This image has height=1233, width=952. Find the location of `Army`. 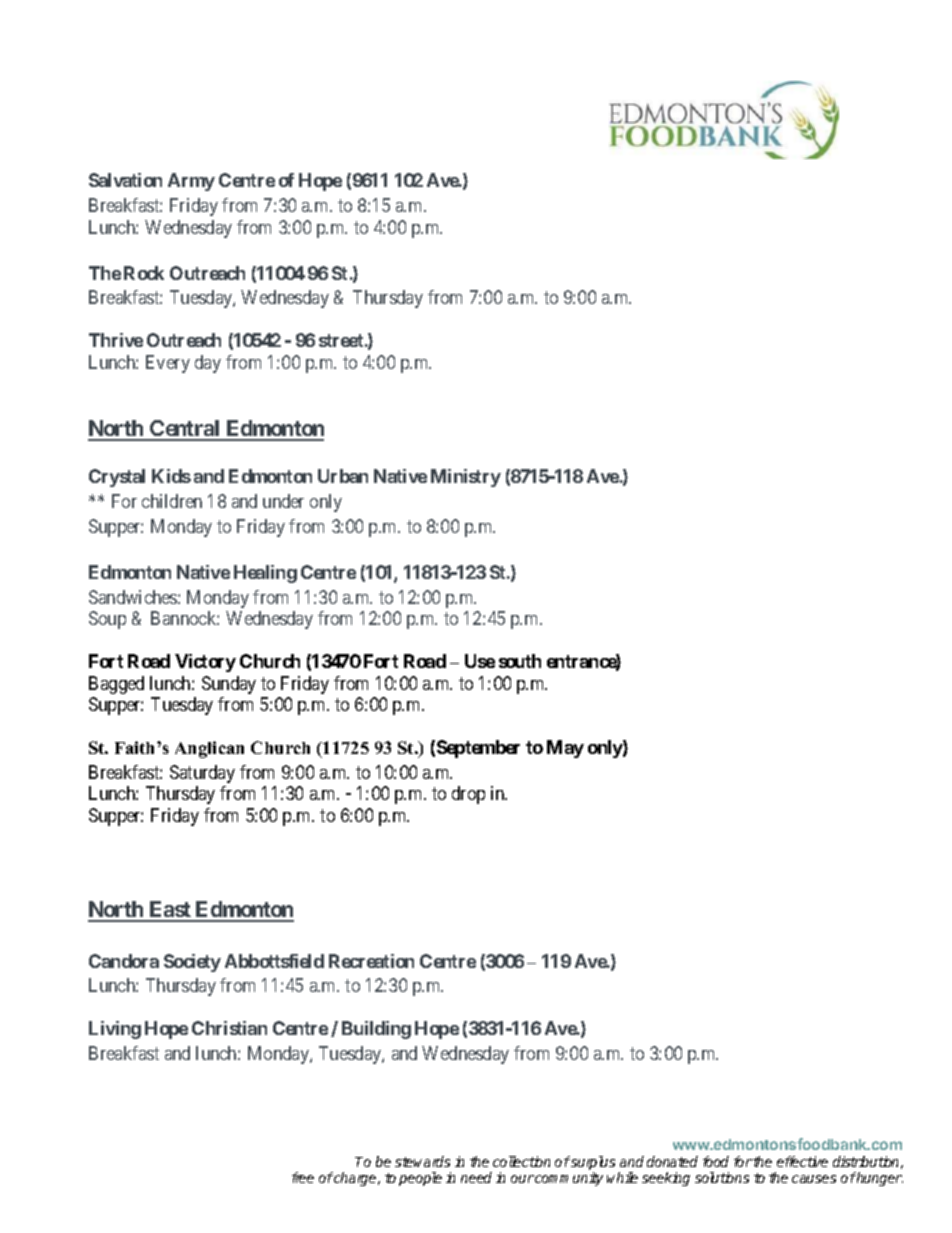

Army is located at coordinates (191, 182).
